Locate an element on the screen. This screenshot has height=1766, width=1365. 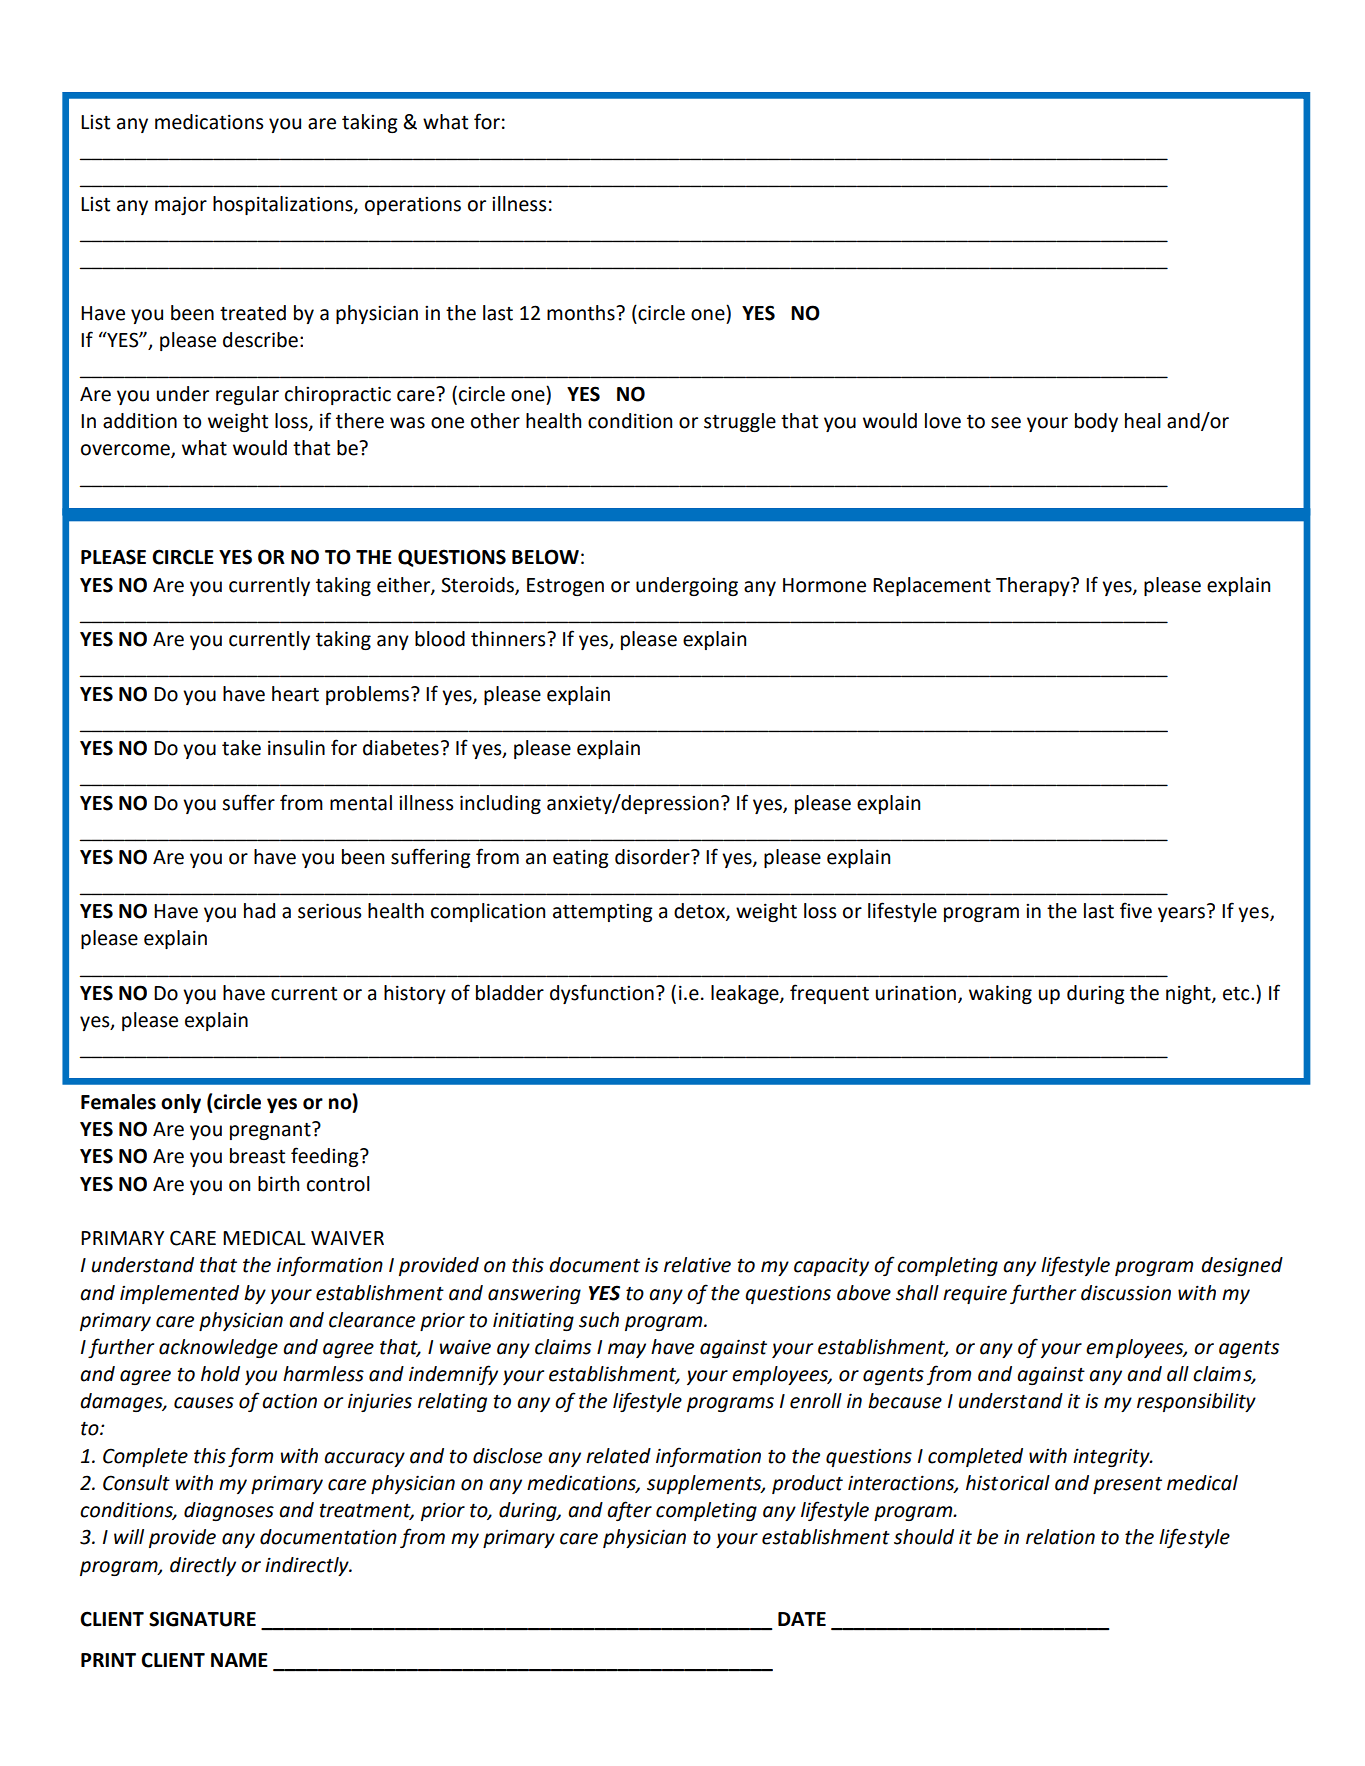
SIGNATURE is located at coordinates (202, 1619).
